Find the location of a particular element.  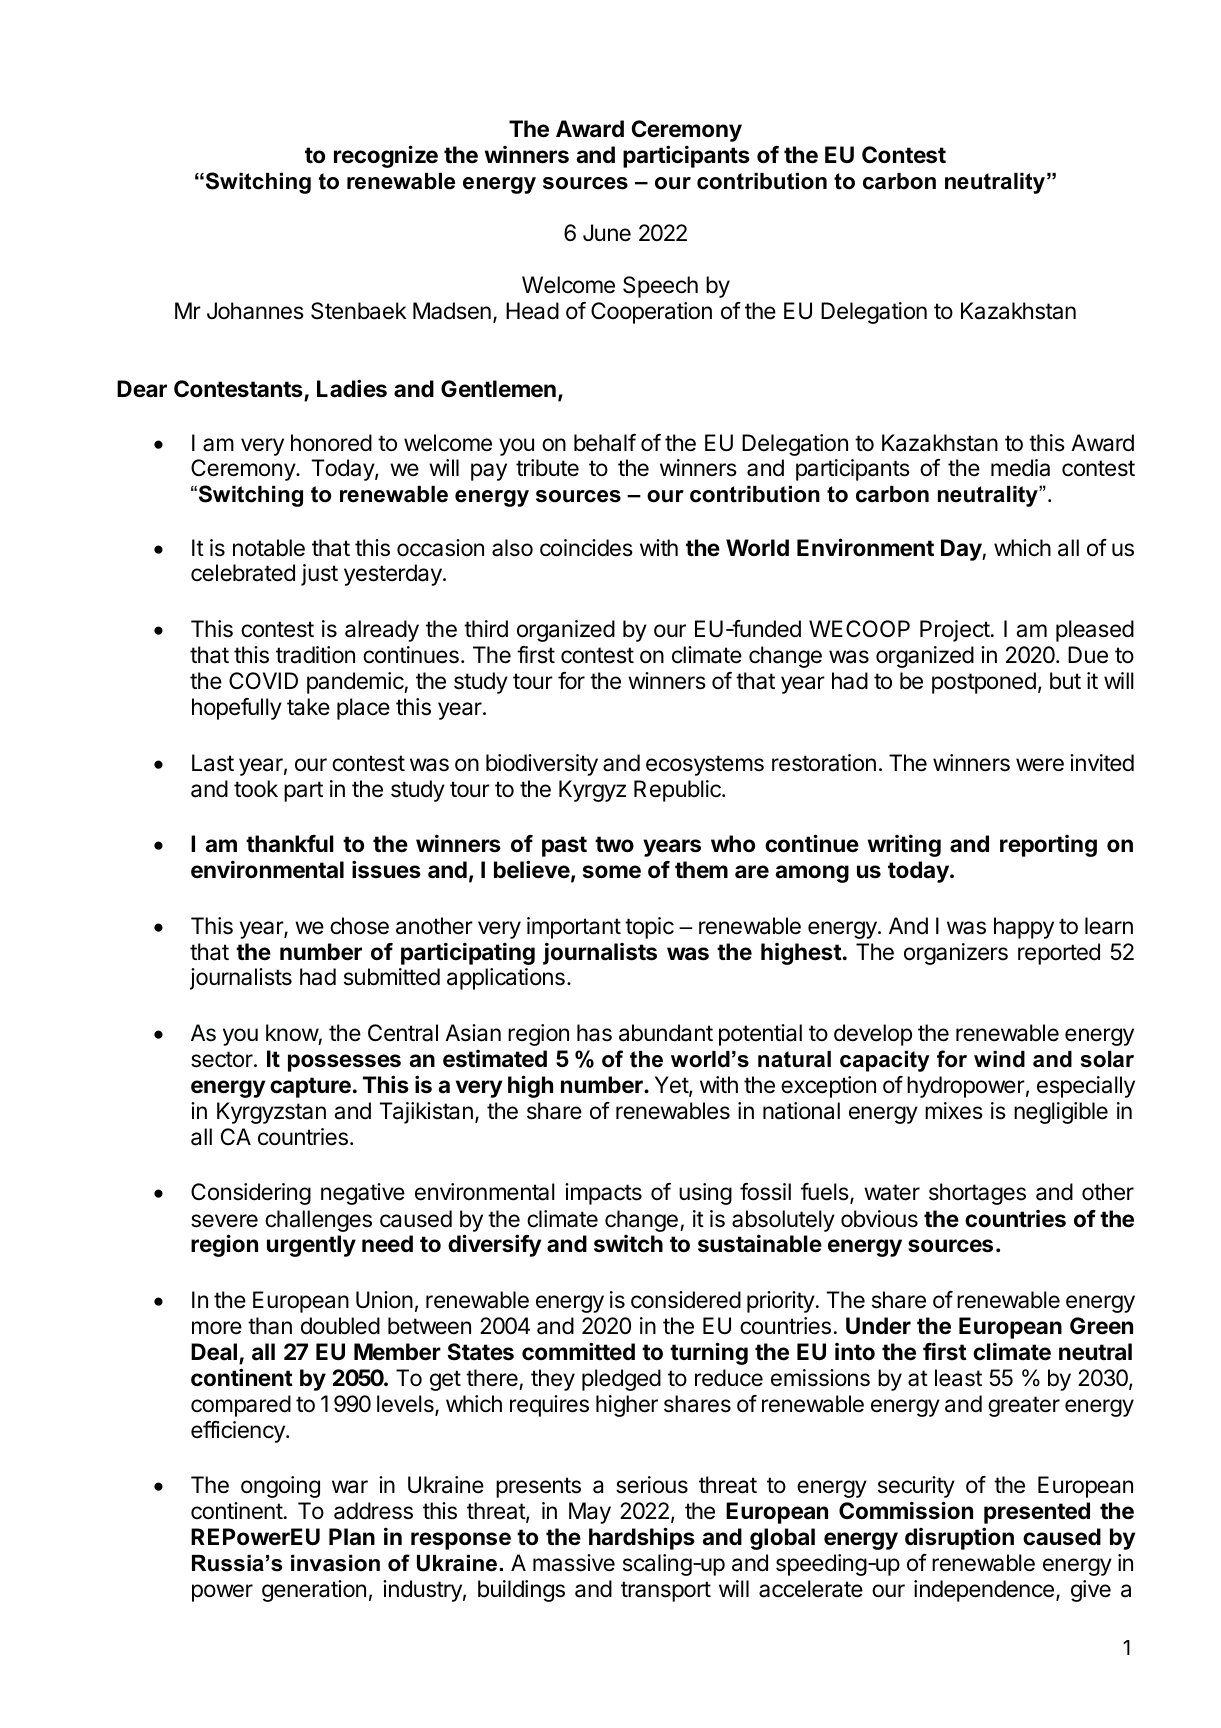

reporting is located at coordinates (1048, 846).
